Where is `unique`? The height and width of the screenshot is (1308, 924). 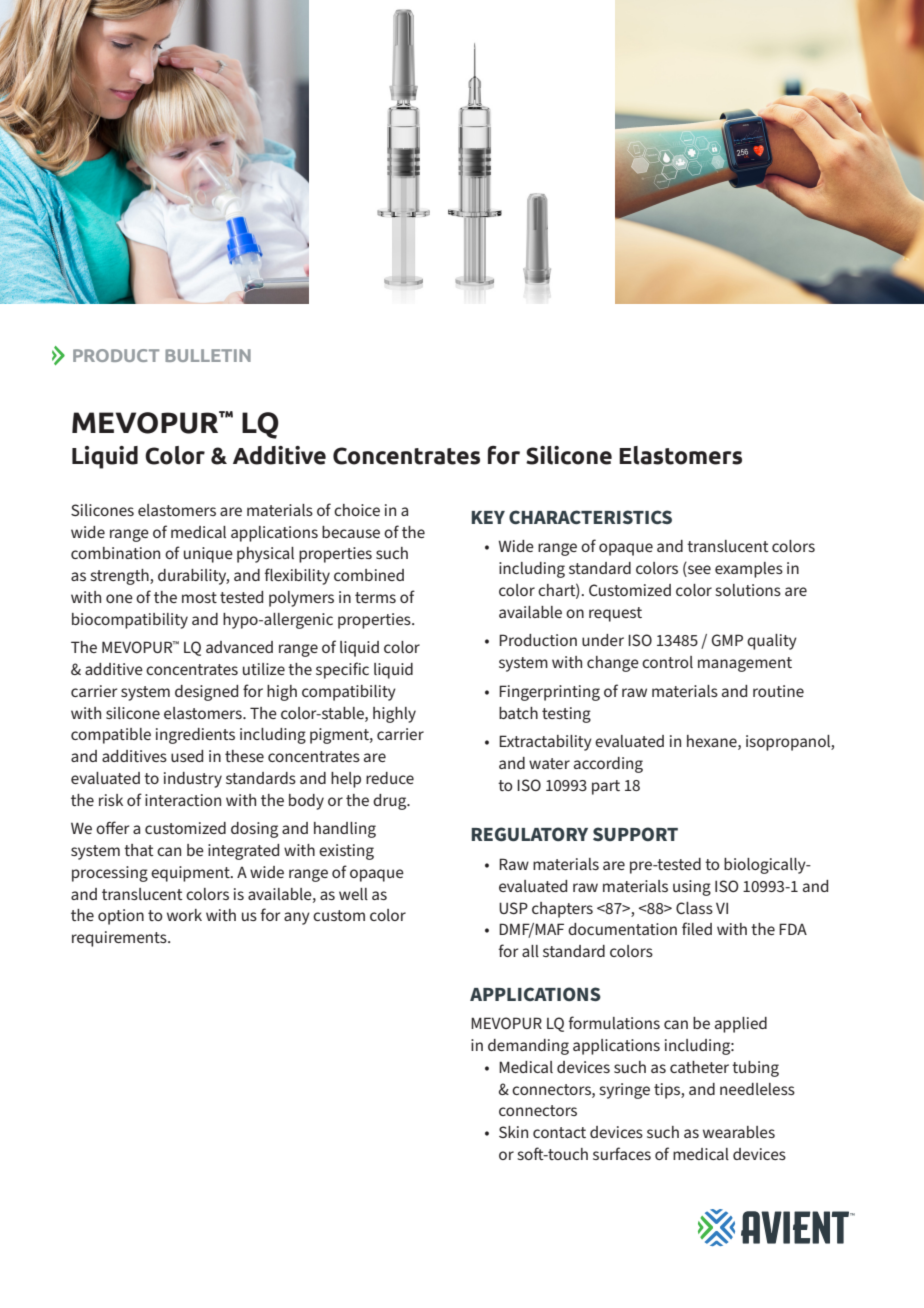 unique is located at coordinates (208, 555).
